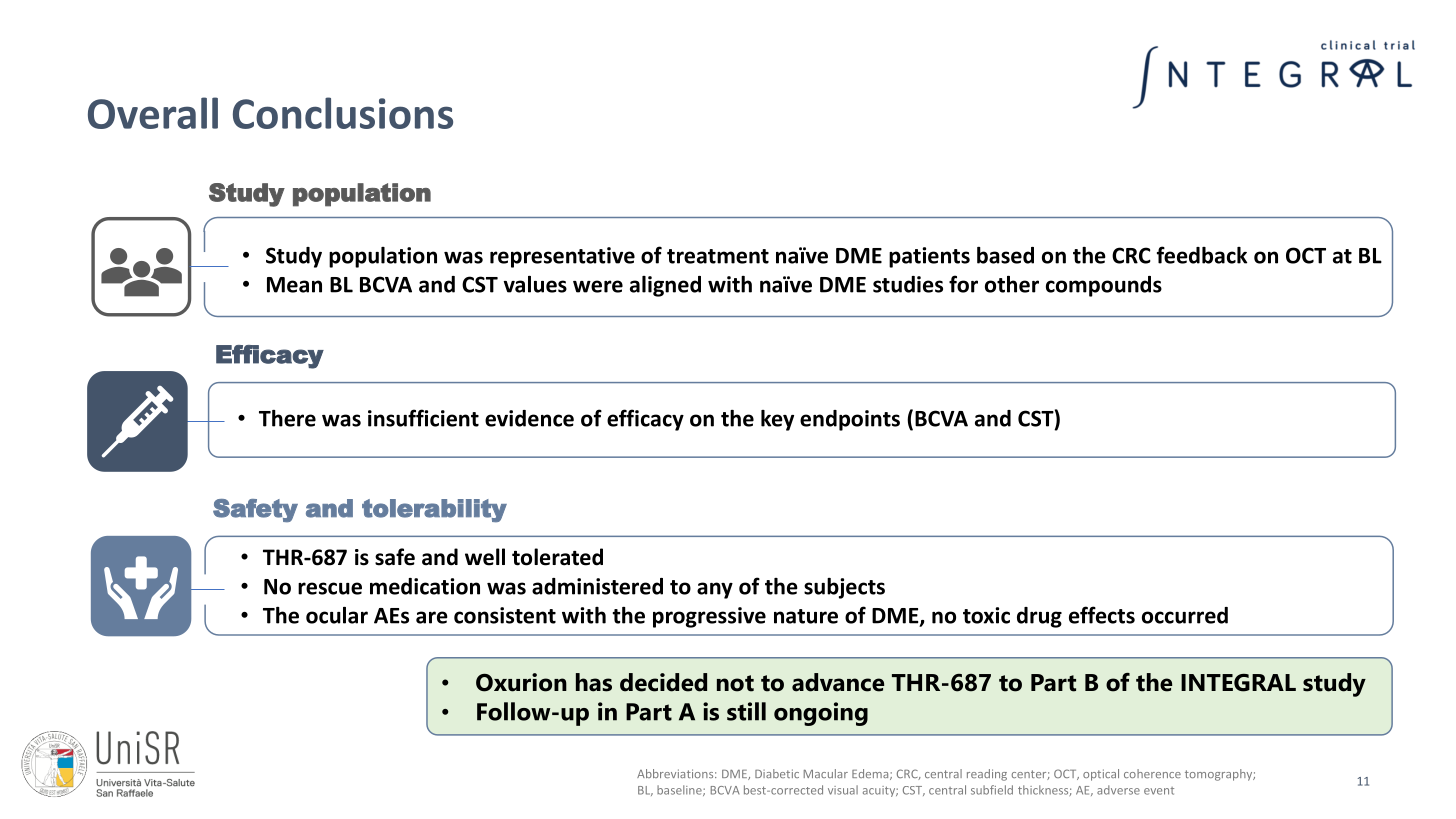 Image resolution: width=1456 pixels, height=819 pixels. I want to click on There, so click(287, 418).
